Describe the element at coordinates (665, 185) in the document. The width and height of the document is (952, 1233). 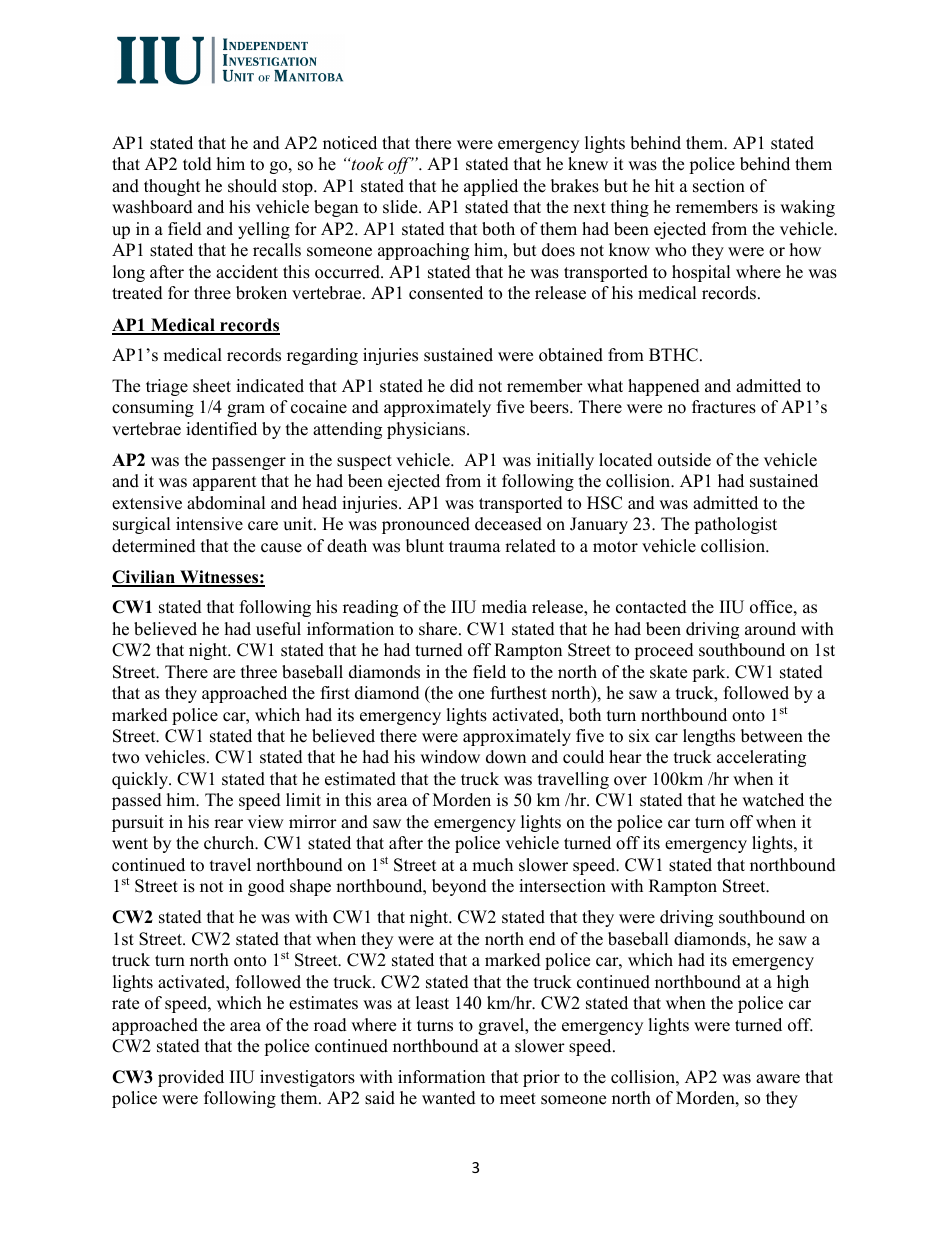
I see `hit` at that location.
